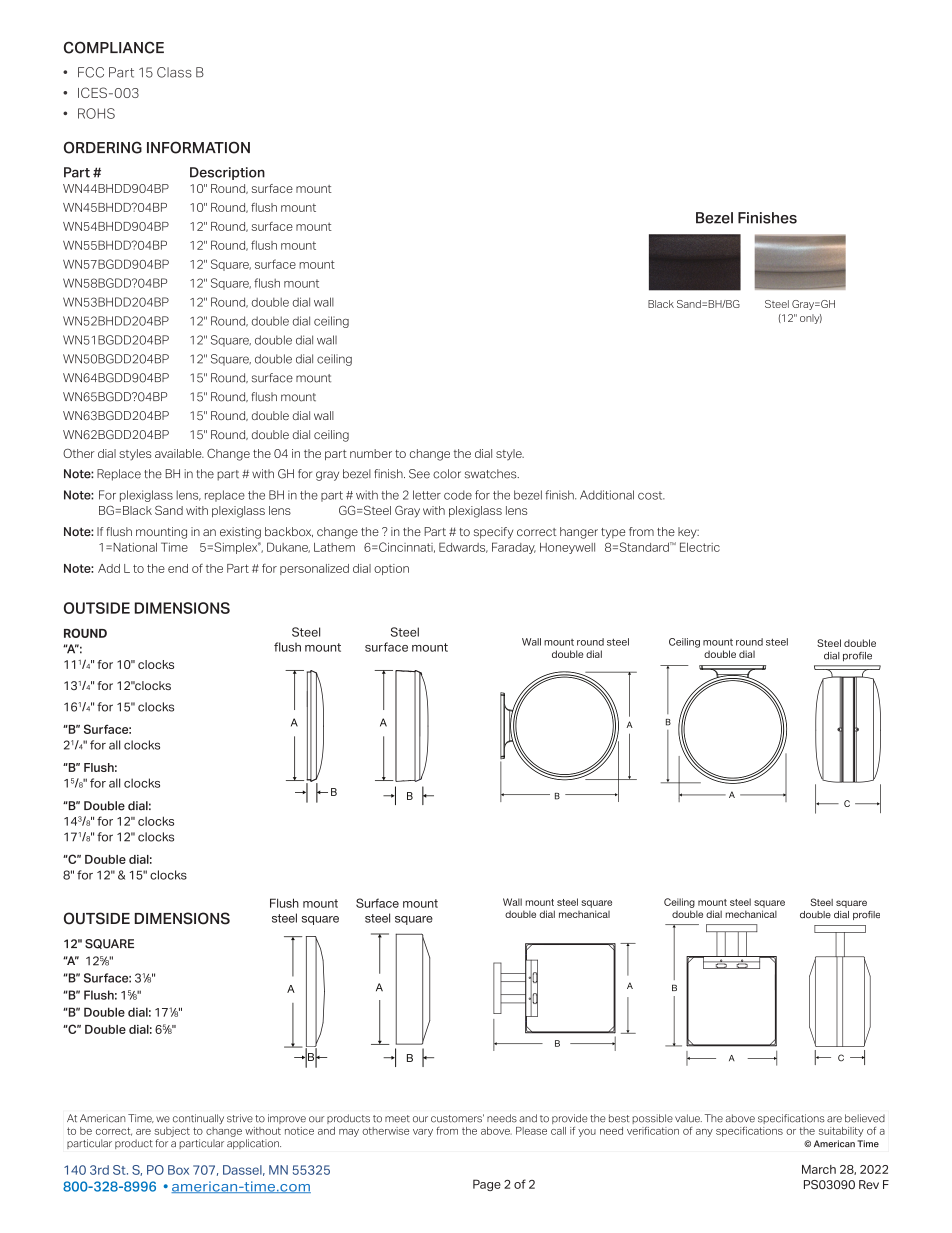  Describe the element at coordinates (227, 173) in the page. I see `Description` at that location.
